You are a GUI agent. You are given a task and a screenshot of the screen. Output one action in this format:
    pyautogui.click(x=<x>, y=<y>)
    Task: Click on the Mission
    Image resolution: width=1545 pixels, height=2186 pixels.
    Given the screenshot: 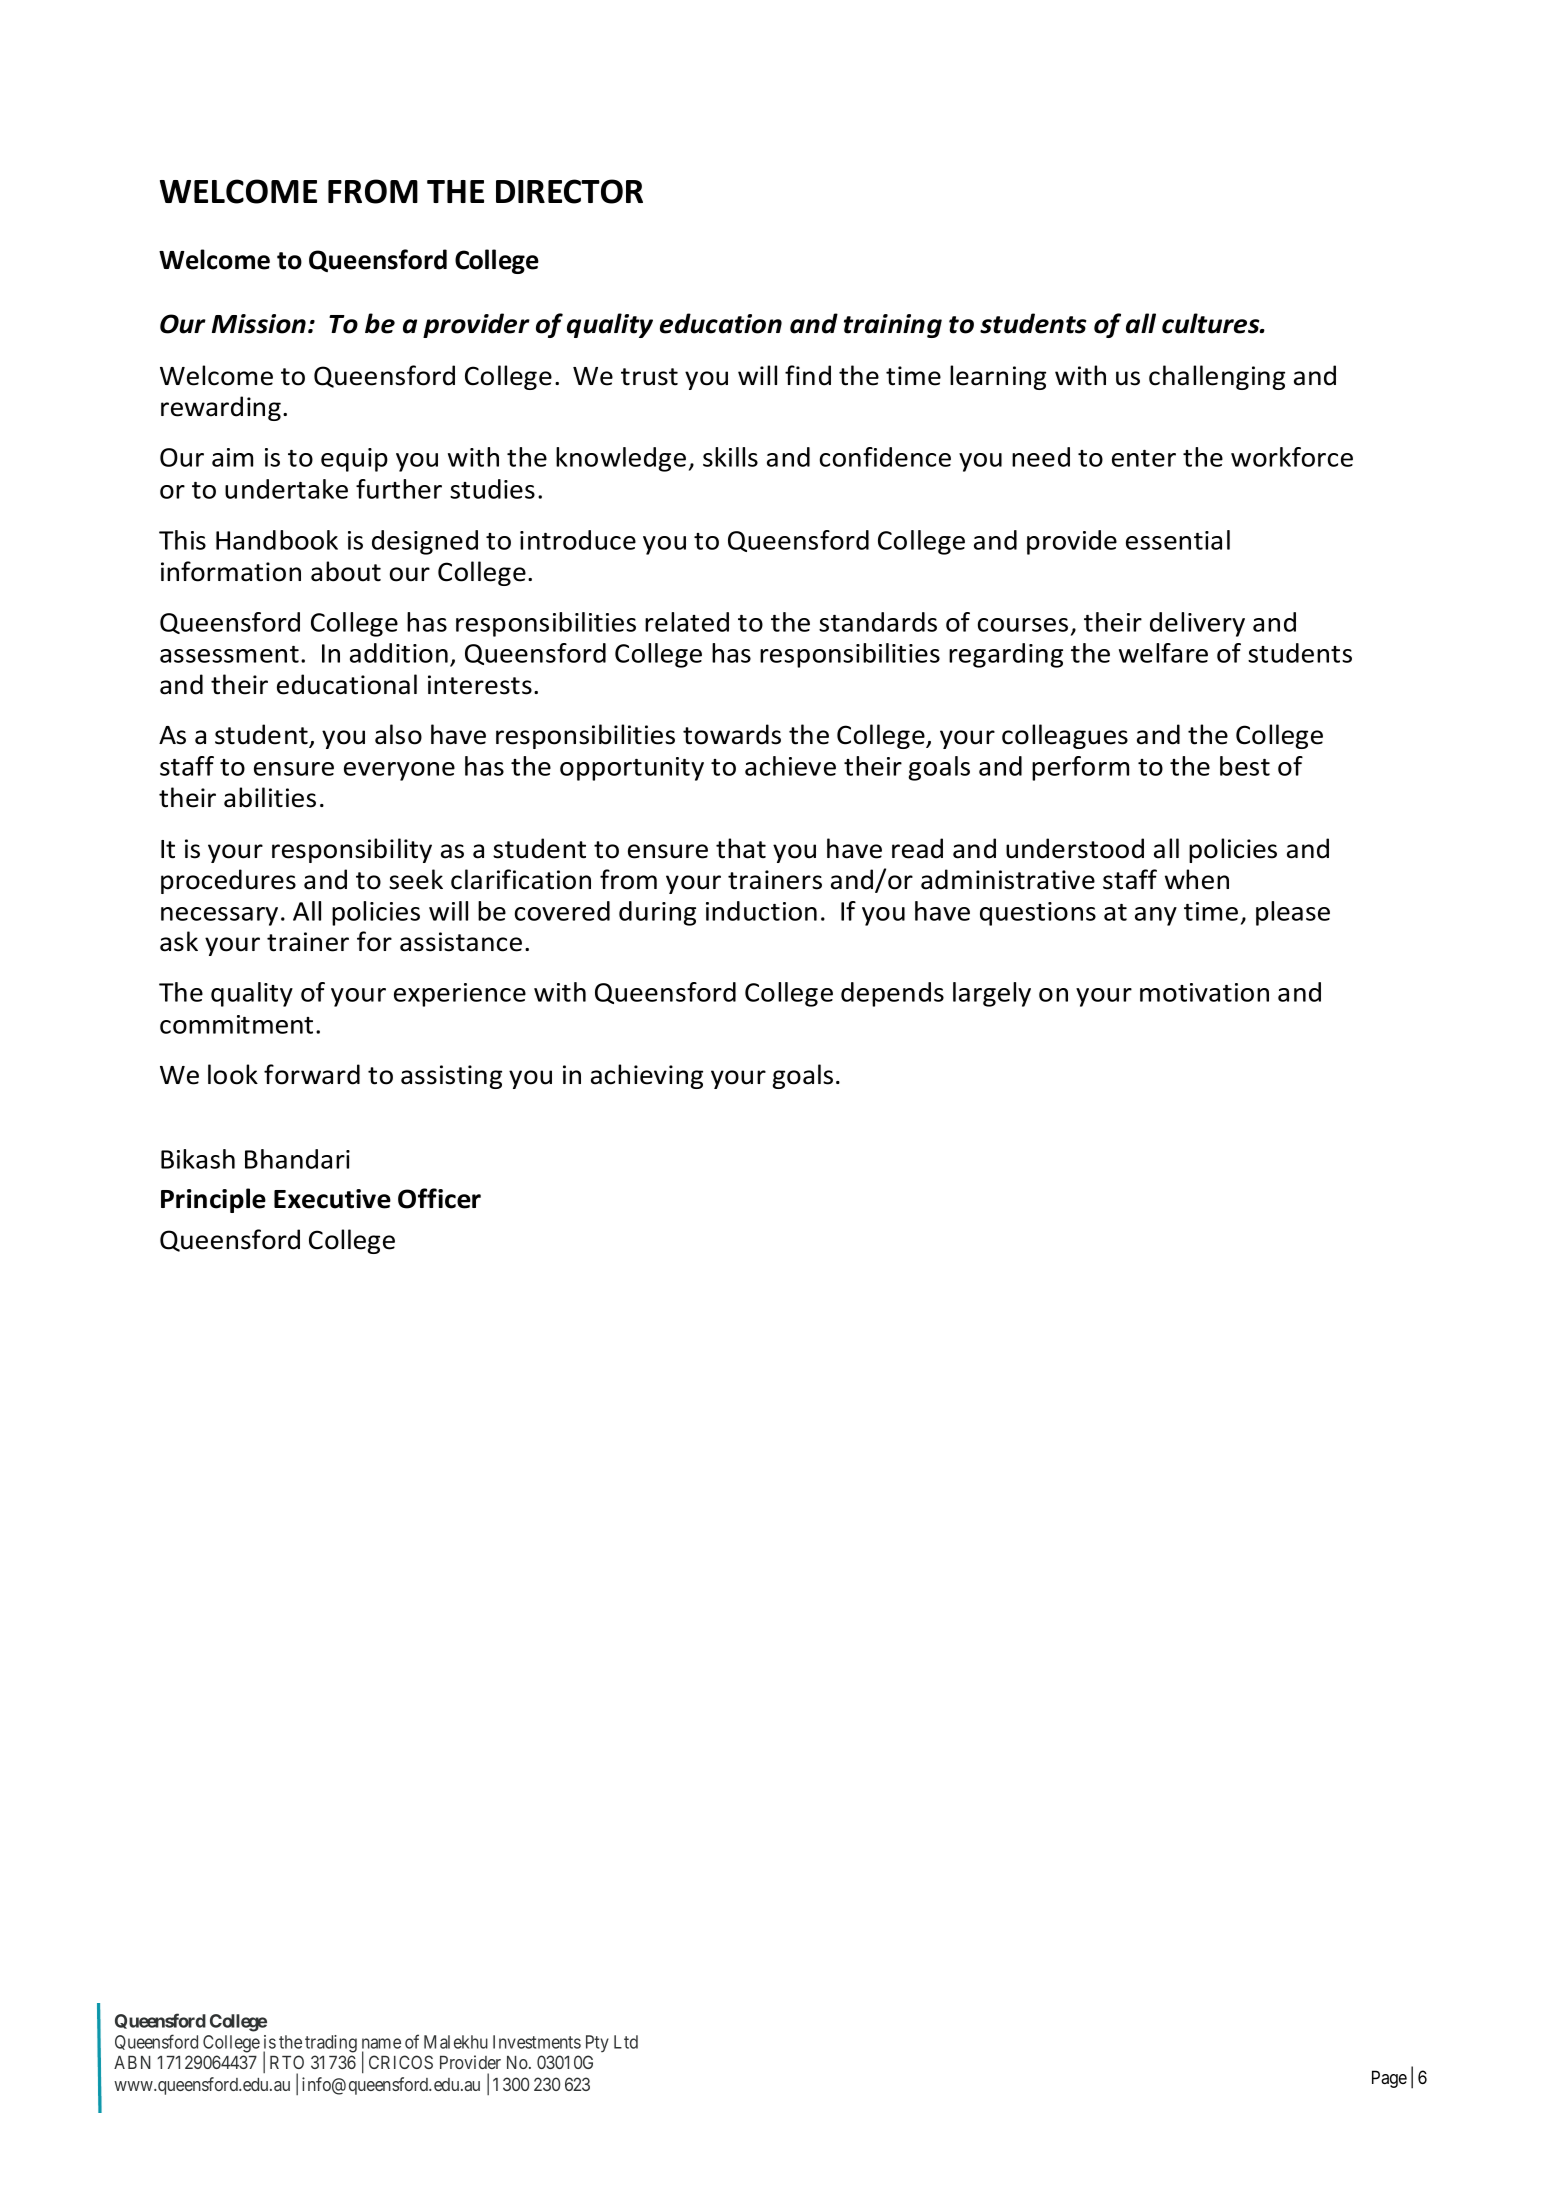 What is the action you would take?
    pyautogui.click(x=259, y=324)
